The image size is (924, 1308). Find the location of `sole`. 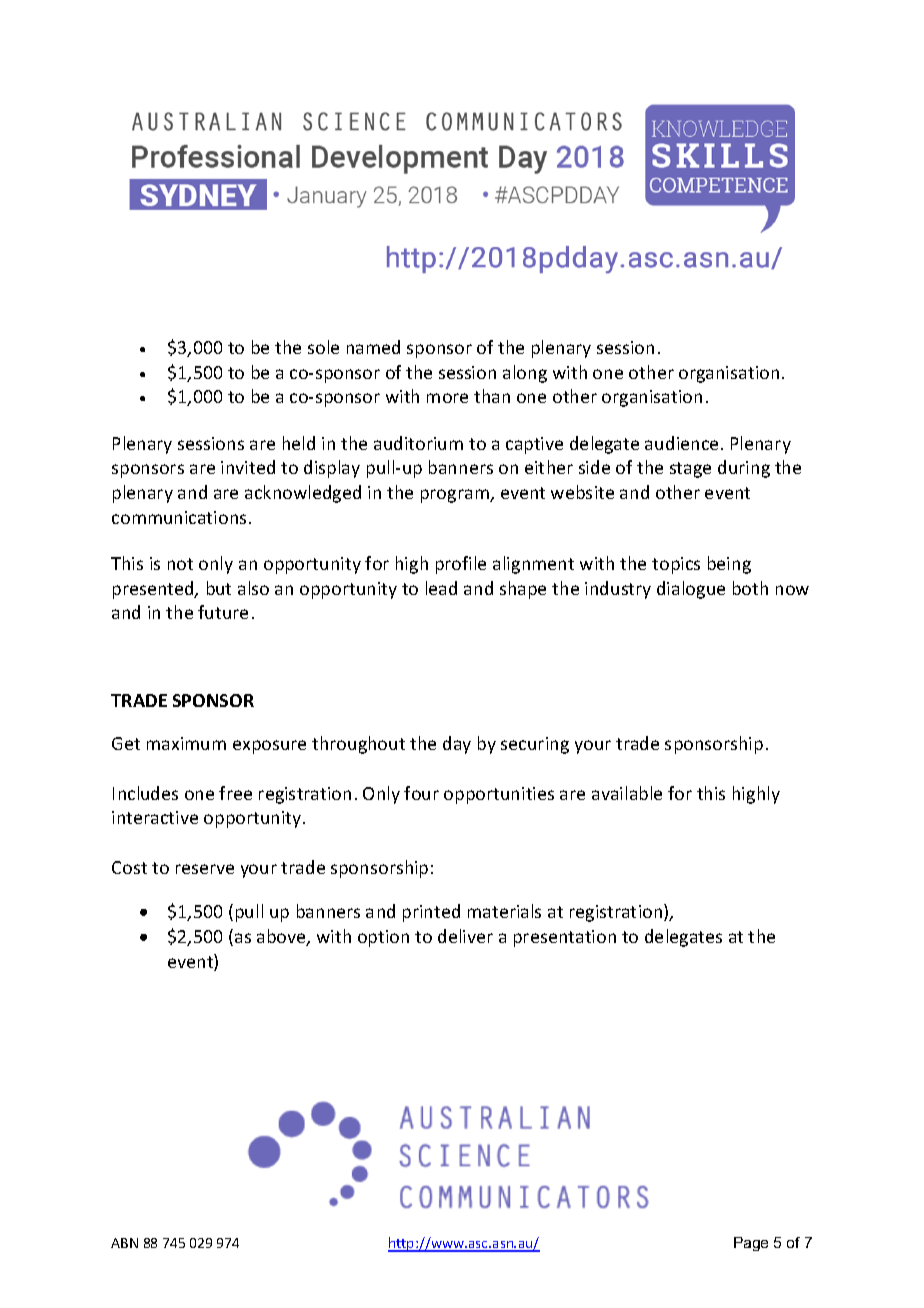

sole is located at coordinates (323, 347).
